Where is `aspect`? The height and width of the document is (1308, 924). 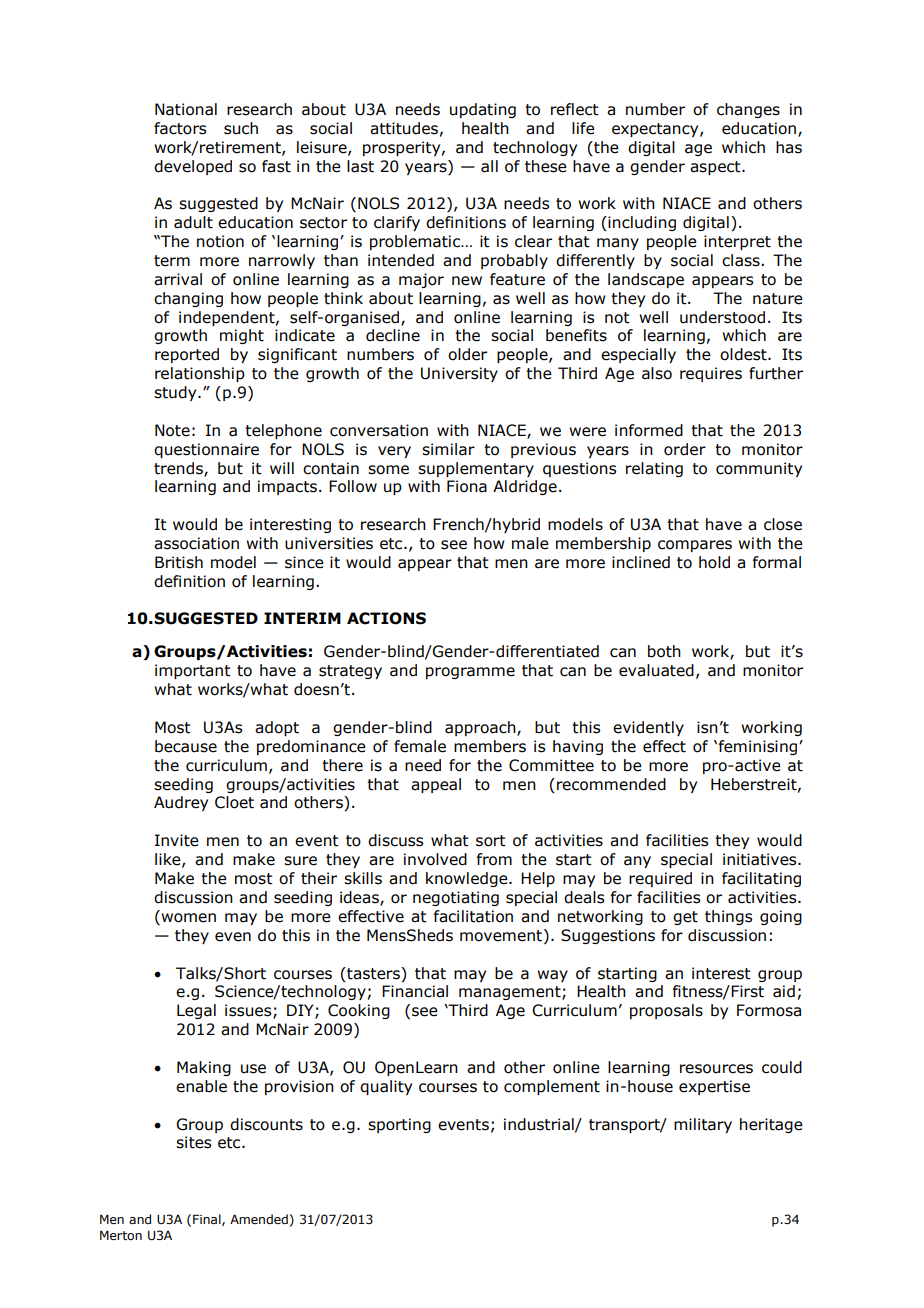
aspect is located at coordinates (716, 168).
